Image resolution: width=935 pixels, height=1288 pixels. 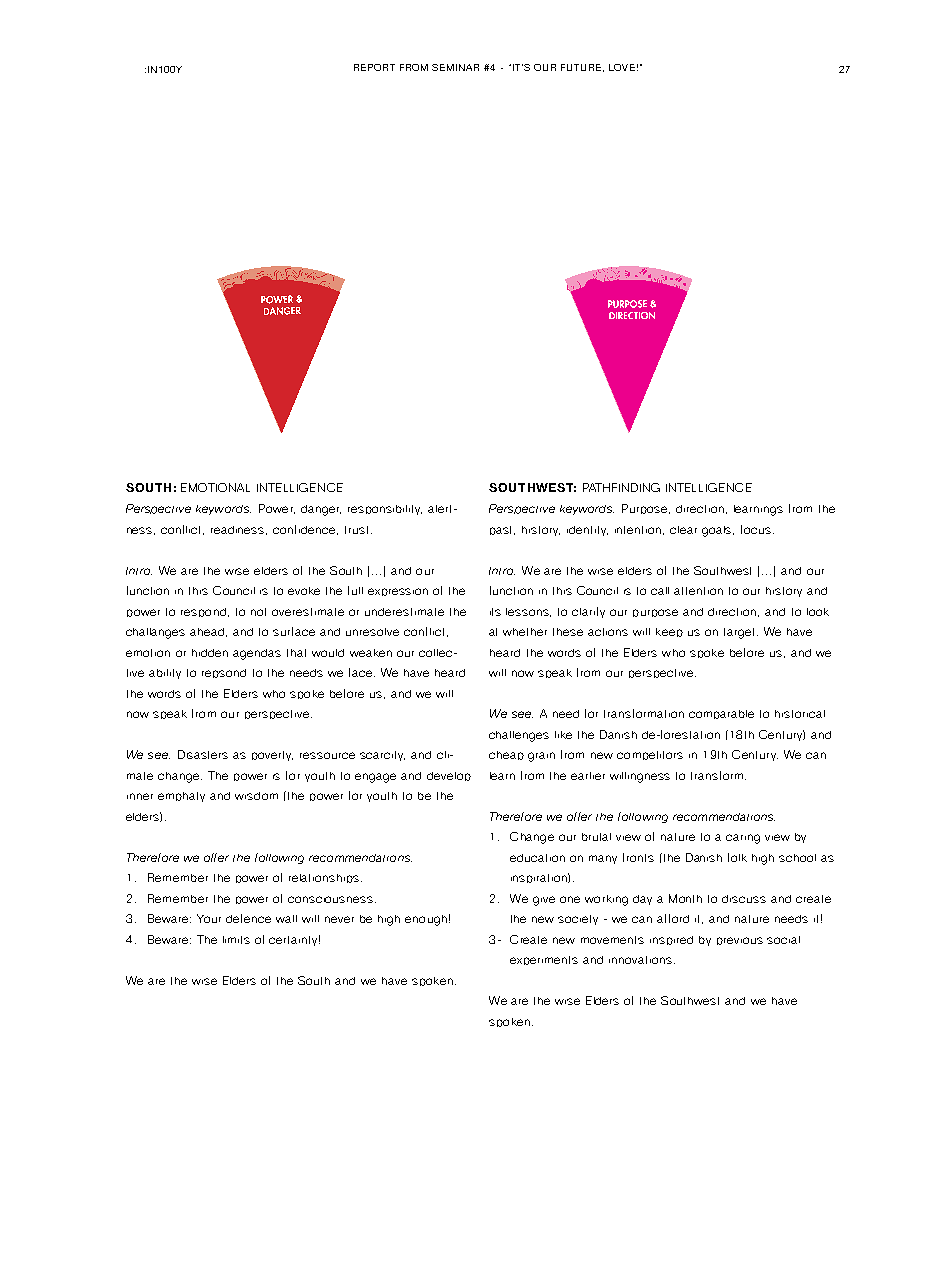 I want to click on enough, so click(x=426, y=920).
